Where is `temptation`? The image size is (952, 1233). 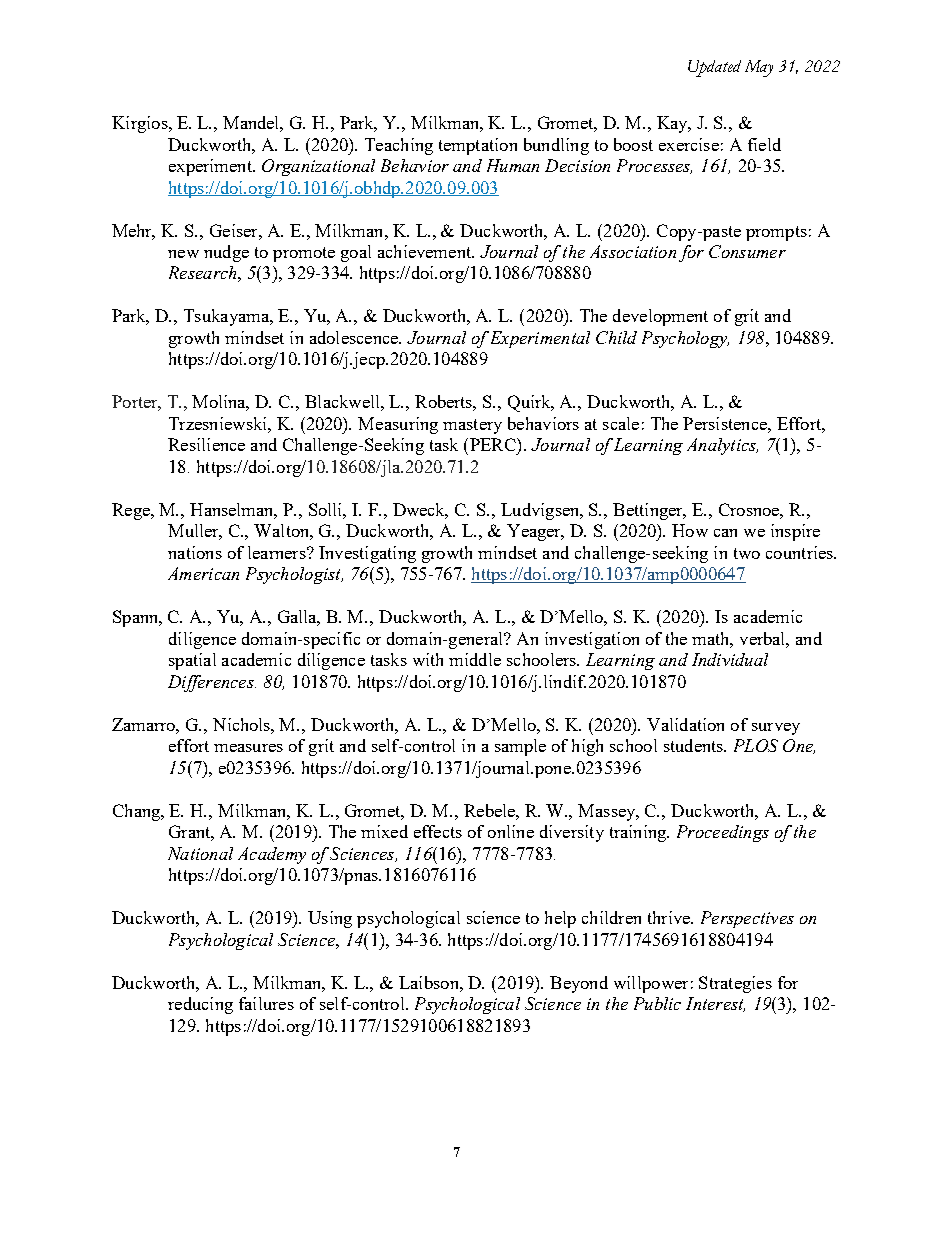
temptation is located at coordinates (478, 146).
